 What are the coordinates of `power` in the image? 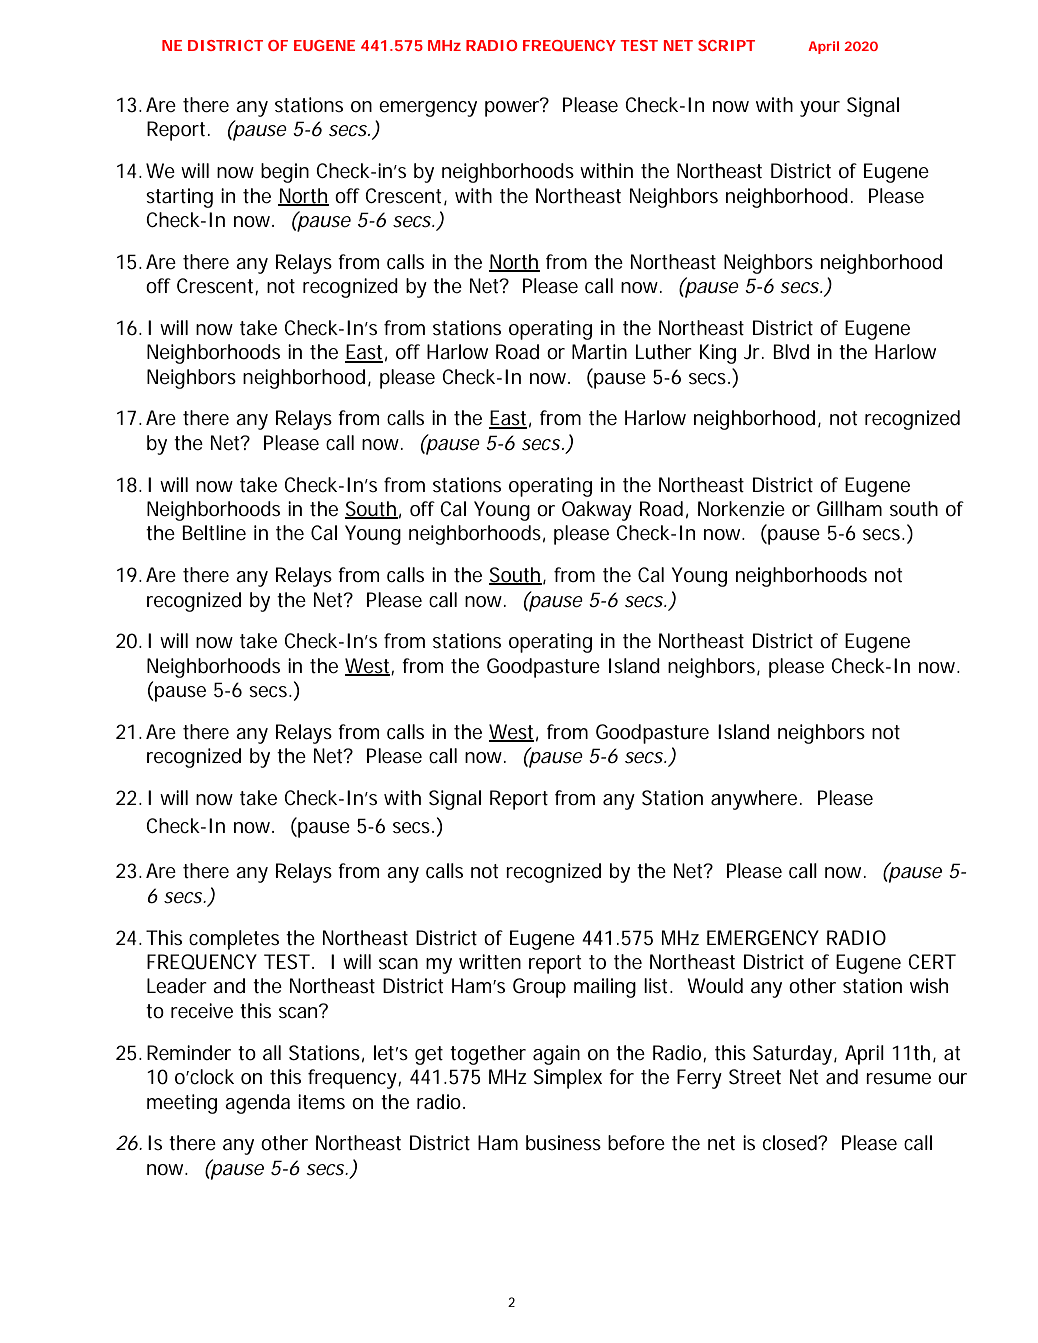 It's located at (513, 107).
